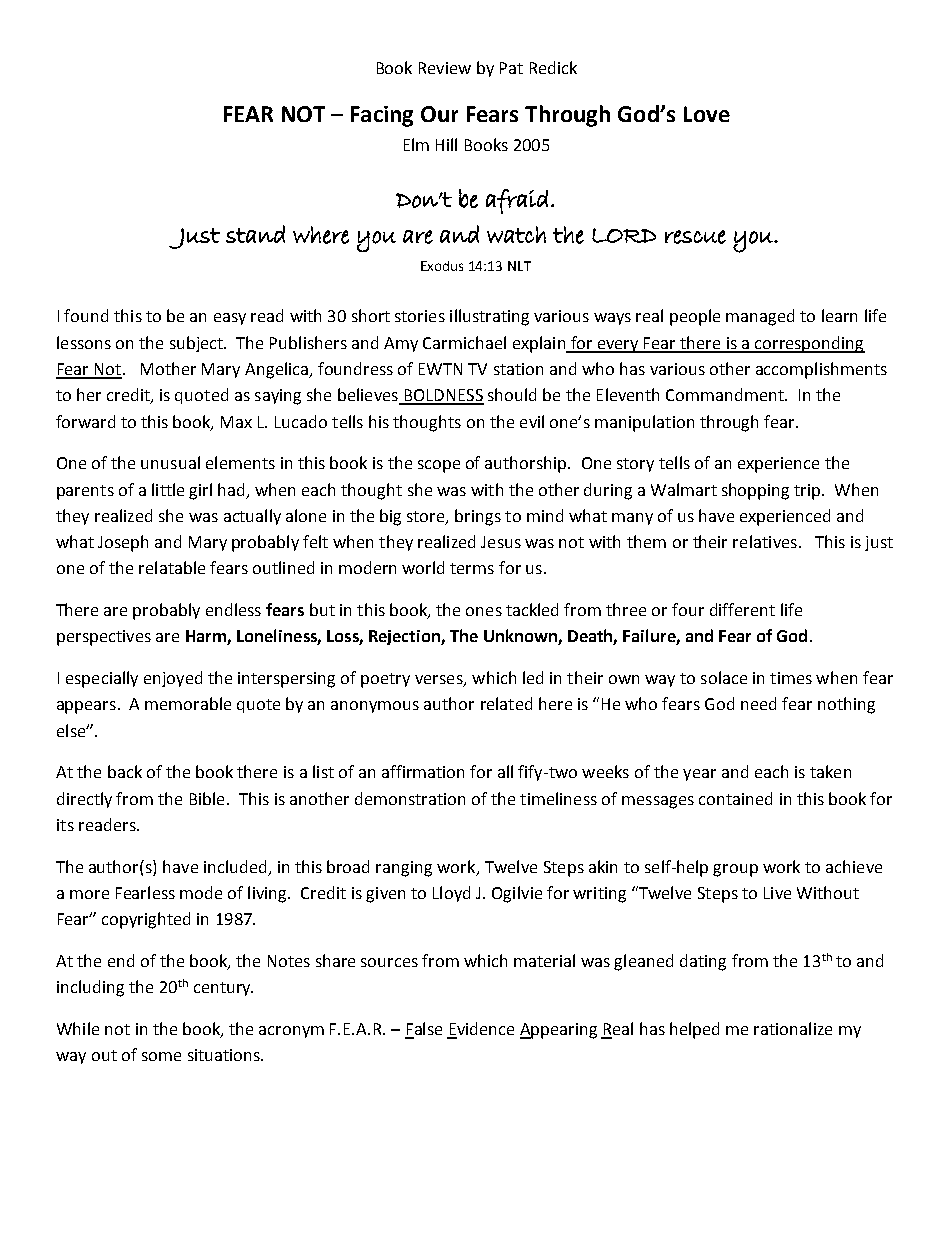  I want to click on relatives, so click(765, 541).
